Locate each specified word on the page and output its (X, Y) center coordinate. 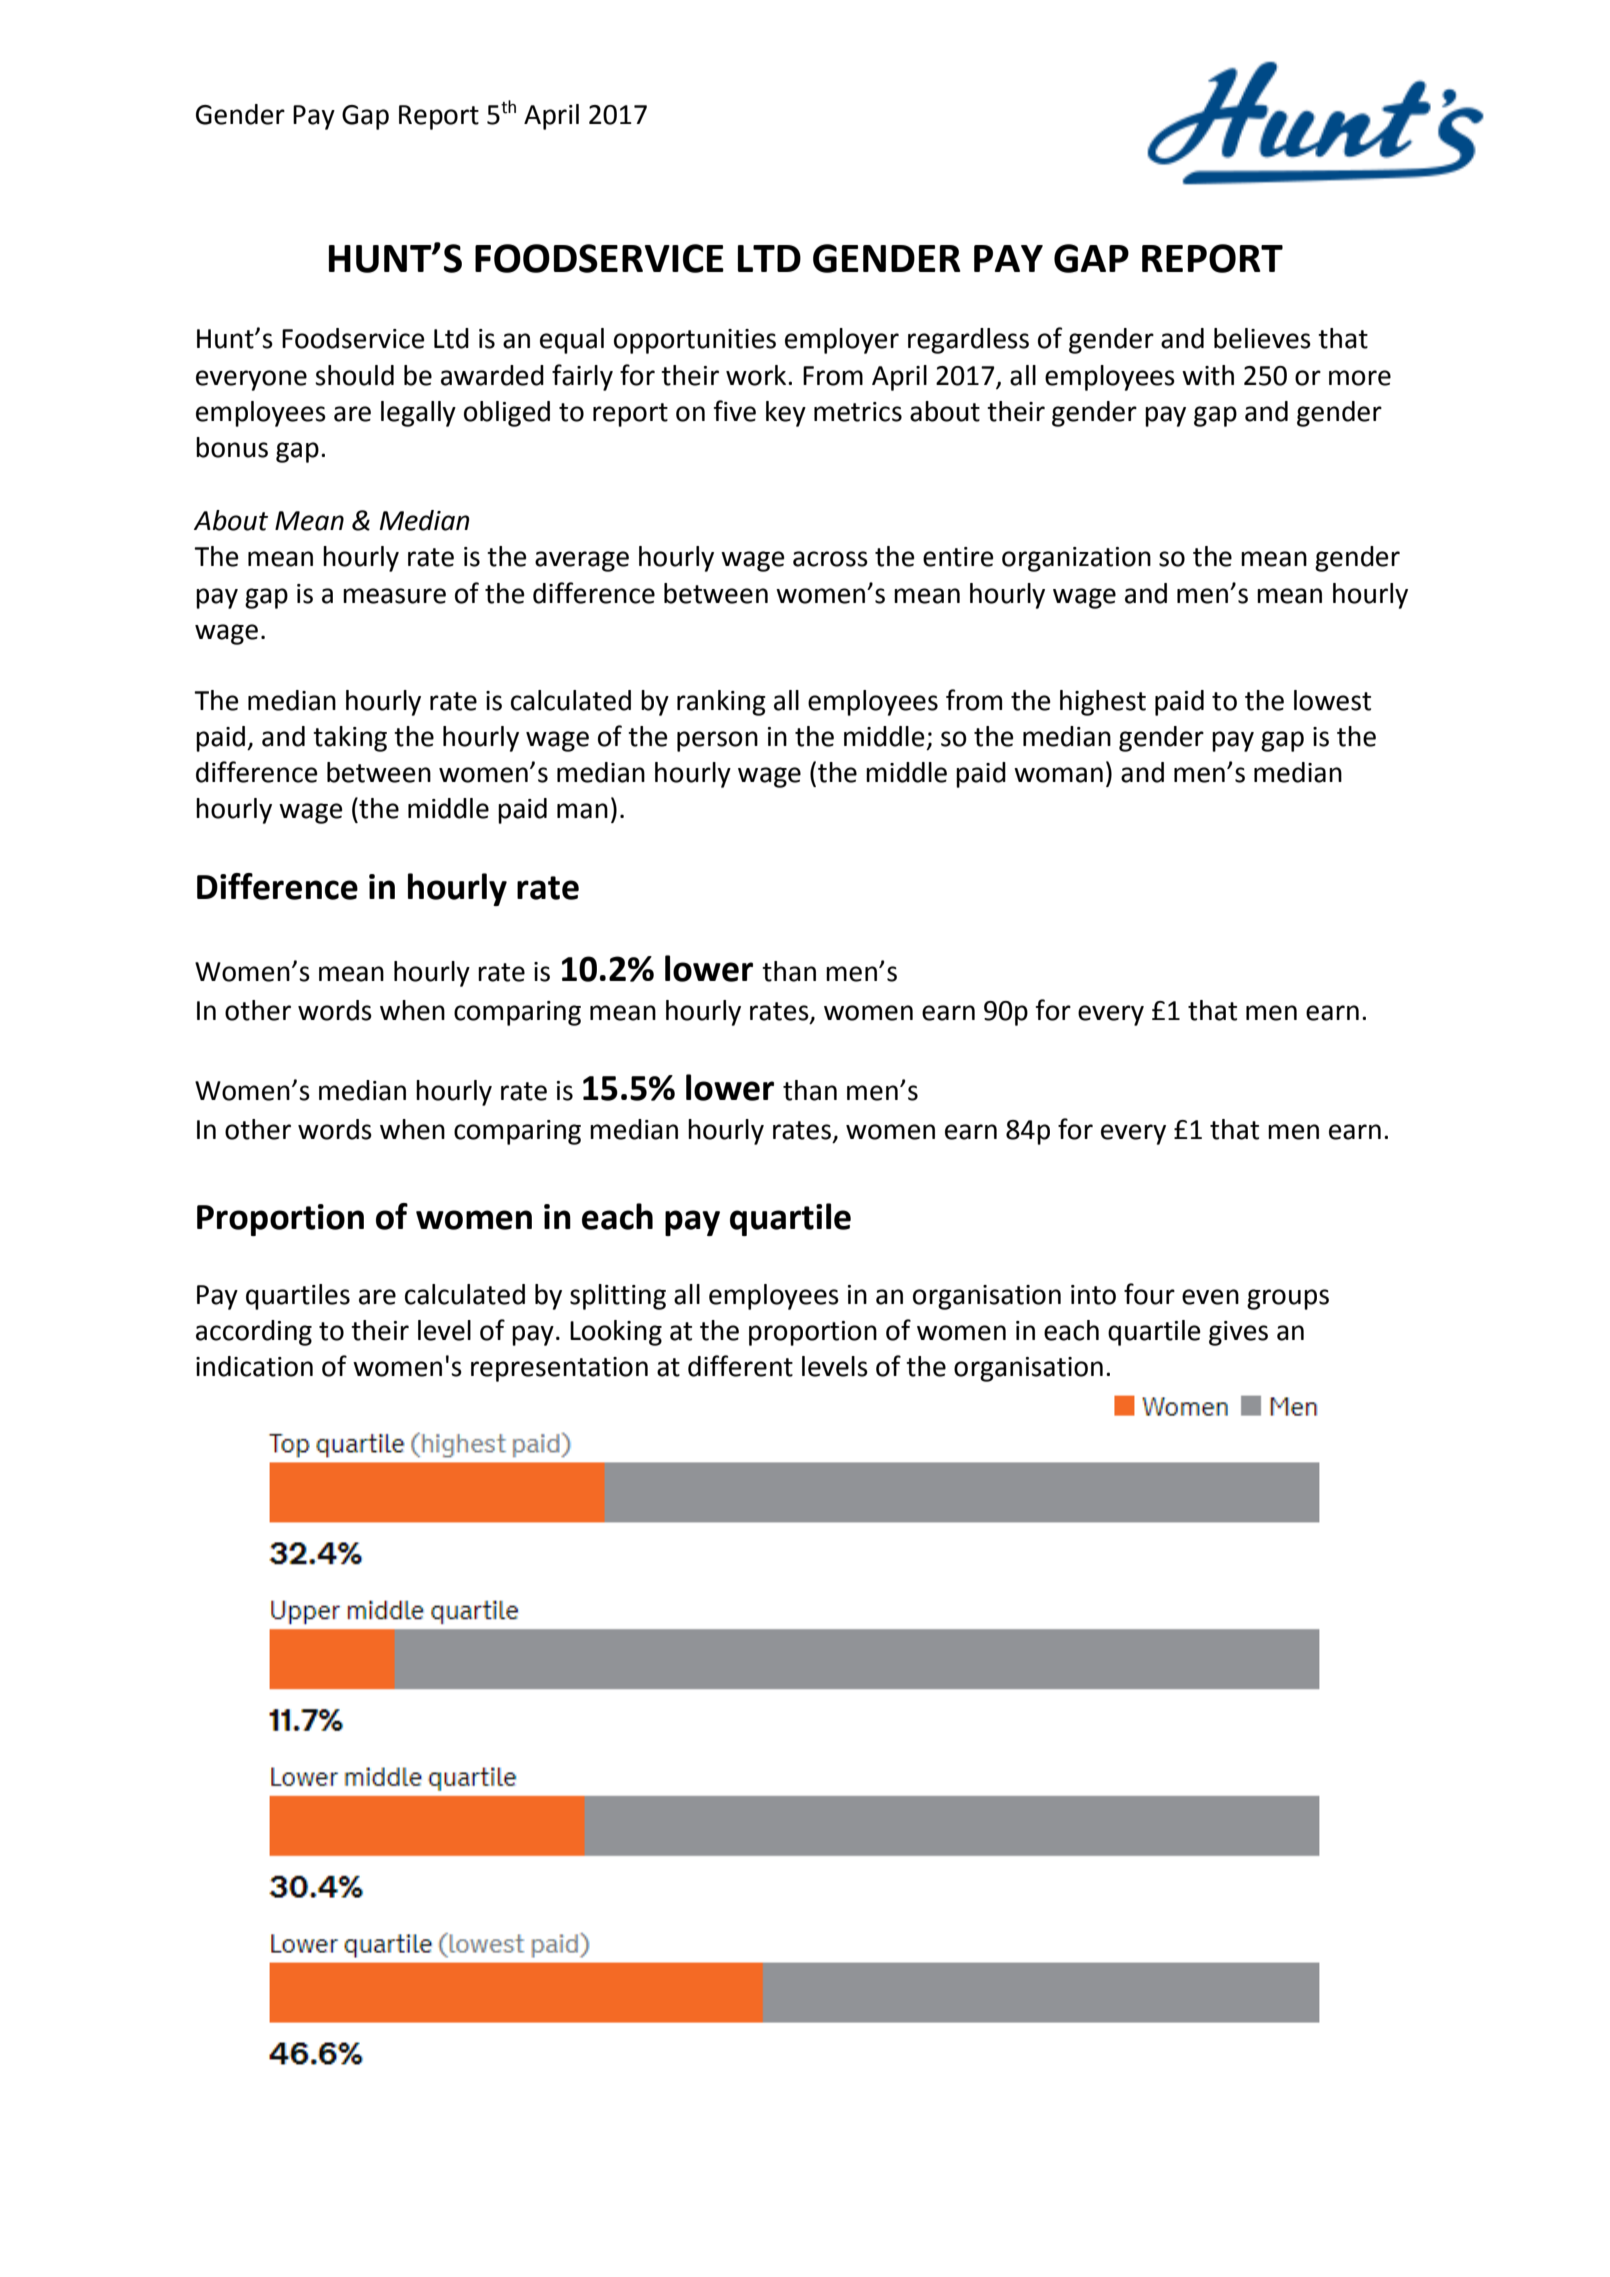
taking (350, 739)
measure (394, 596)
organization (1076, 559)
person (717, 741)
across (830, 559)
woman (1058, 775)
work (757, 375)
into (1093, 1295)
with (1208, 375)
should (354, 375)
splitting (618, 1297)
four (1149, 1294)
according (254, 1333)
